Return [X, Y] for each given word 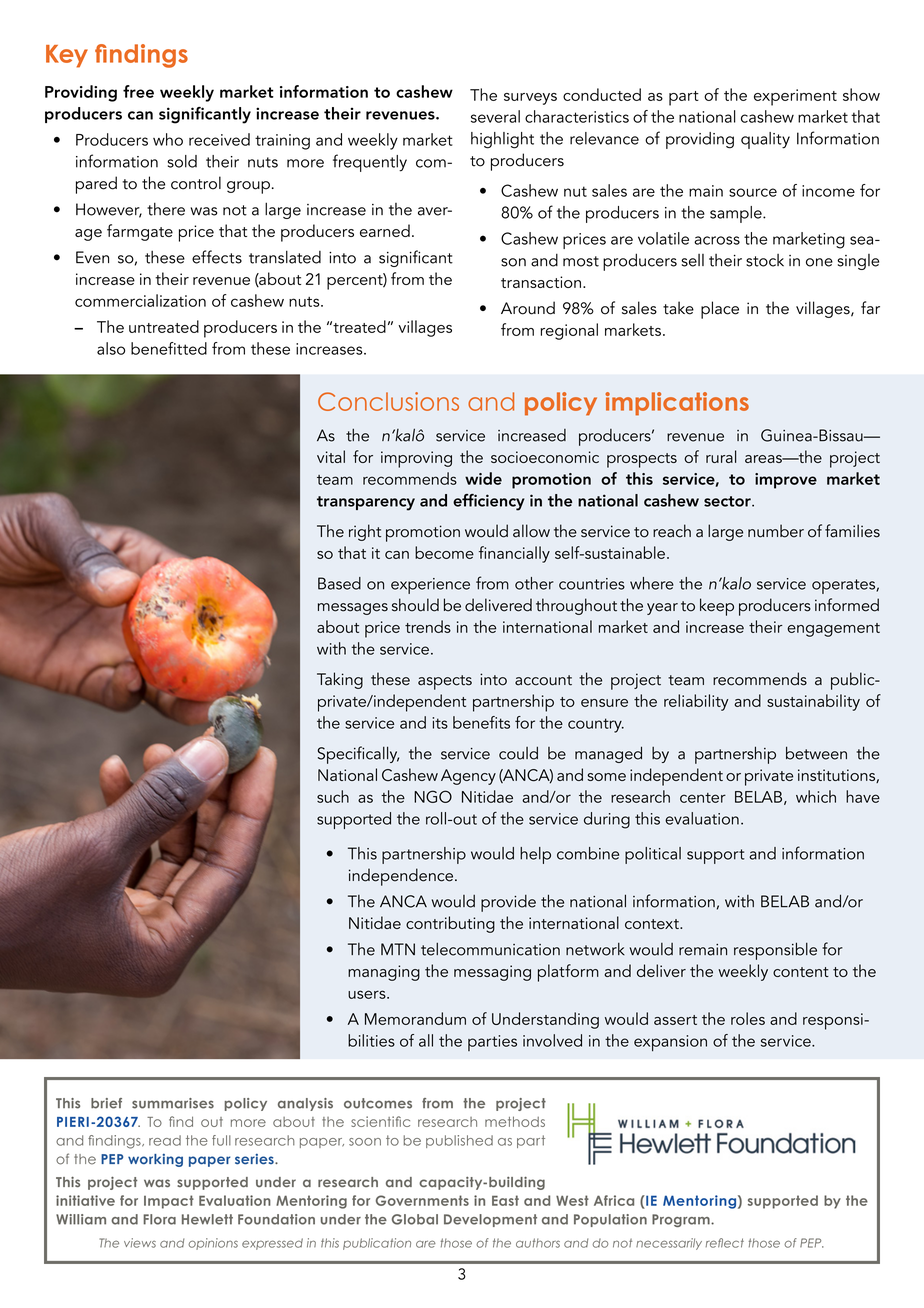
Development [490, 1220]
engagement [833, 630]
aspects [445, 682]
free [138, 91]
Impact [169, 1202]
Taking [340, 680]
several [495, 116]
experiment [795, 97]
